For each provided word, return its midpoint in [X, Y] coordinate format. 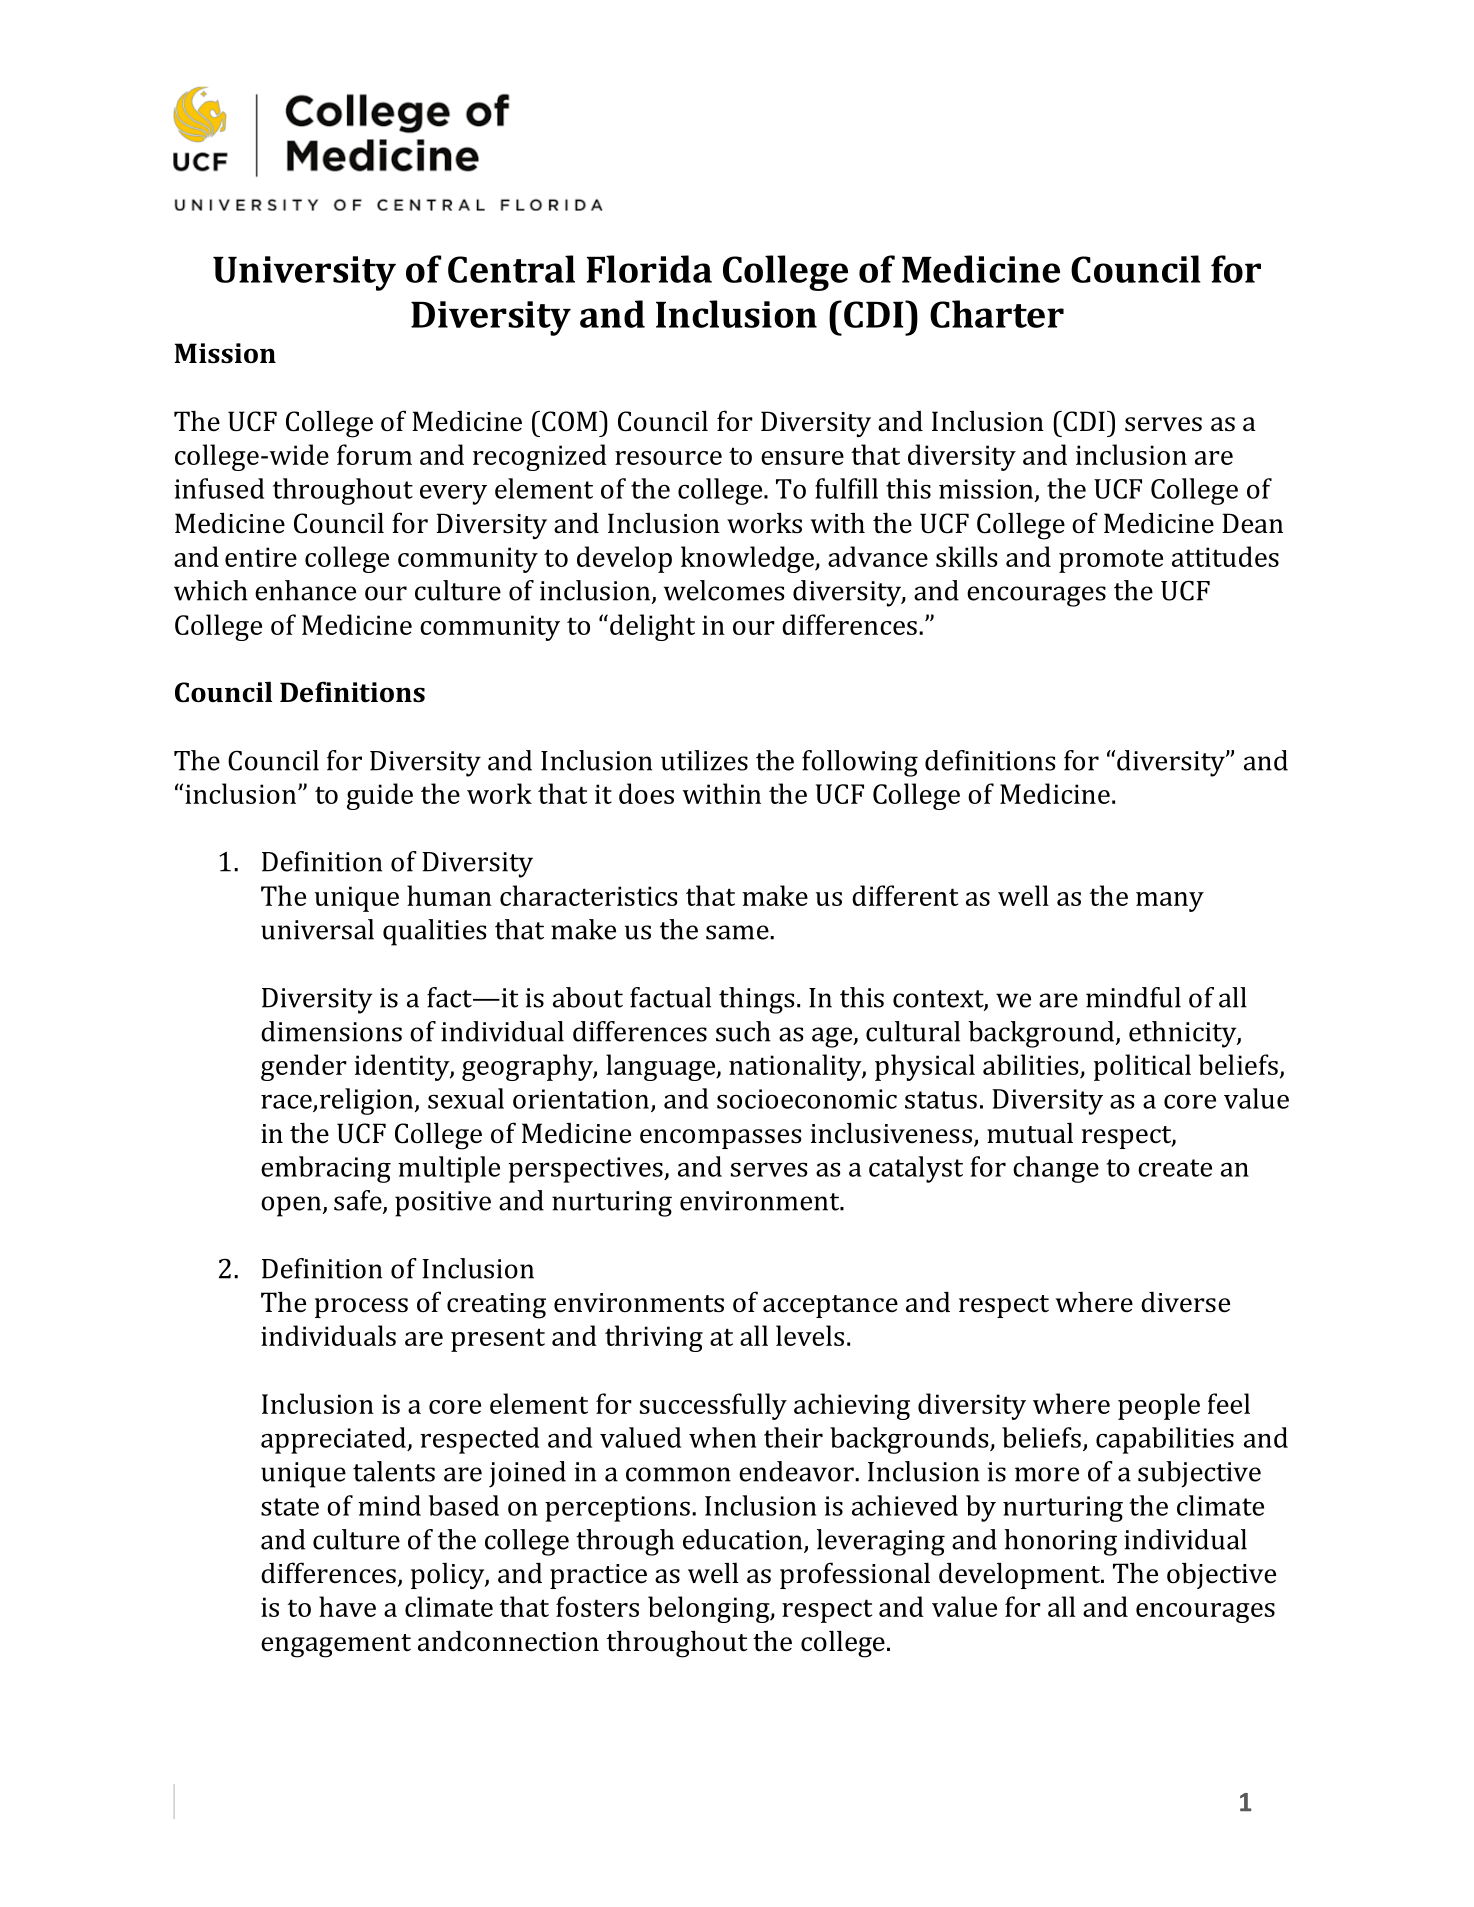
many [1170, 902]
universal [317, 929]
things [757, 1000]
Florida [649, 269]
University [304, 273]
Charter [997, 314]
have [347, 1606]
